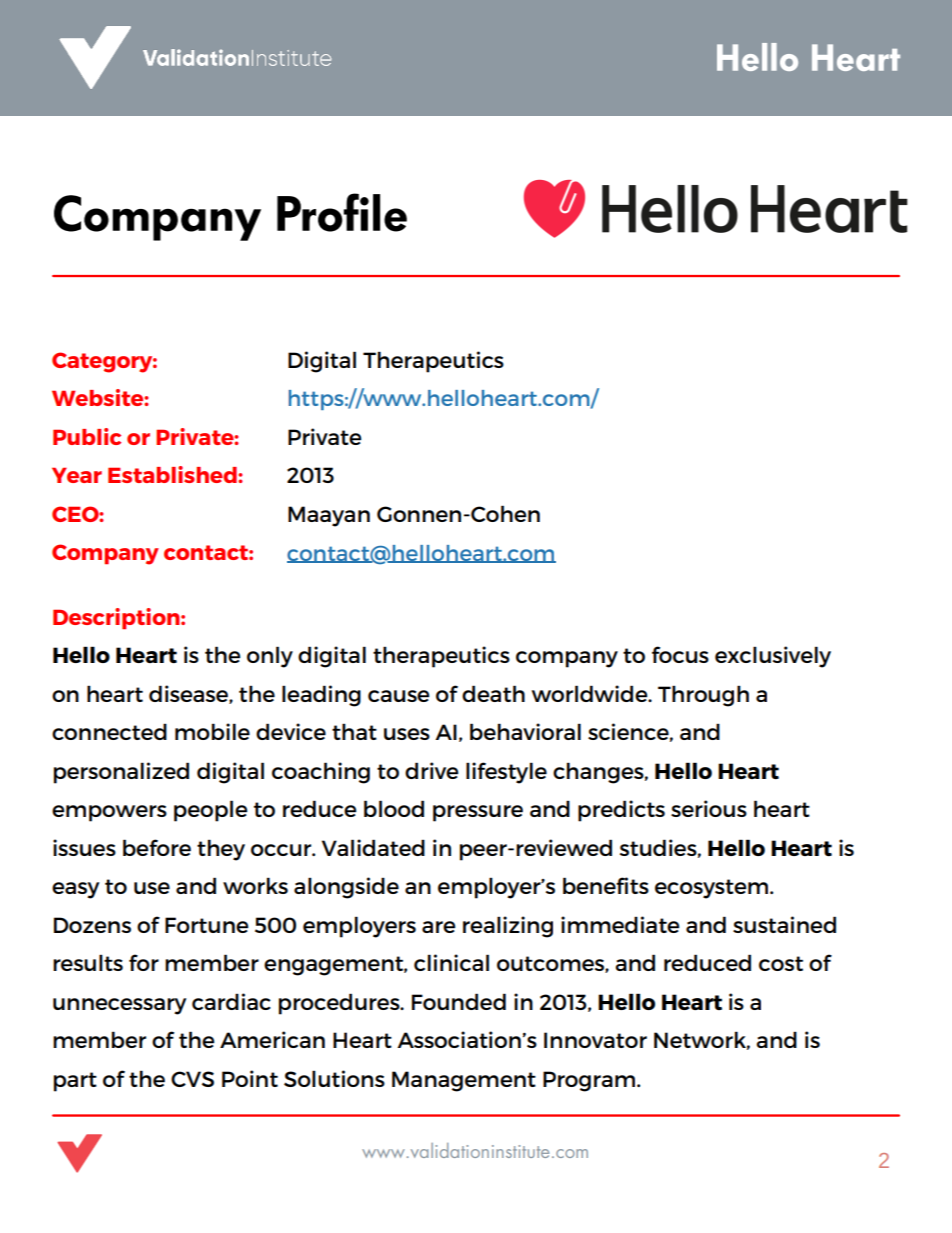 The height and width of the image is (1233, 952). I want to click on Validated, so click(373, 847).
